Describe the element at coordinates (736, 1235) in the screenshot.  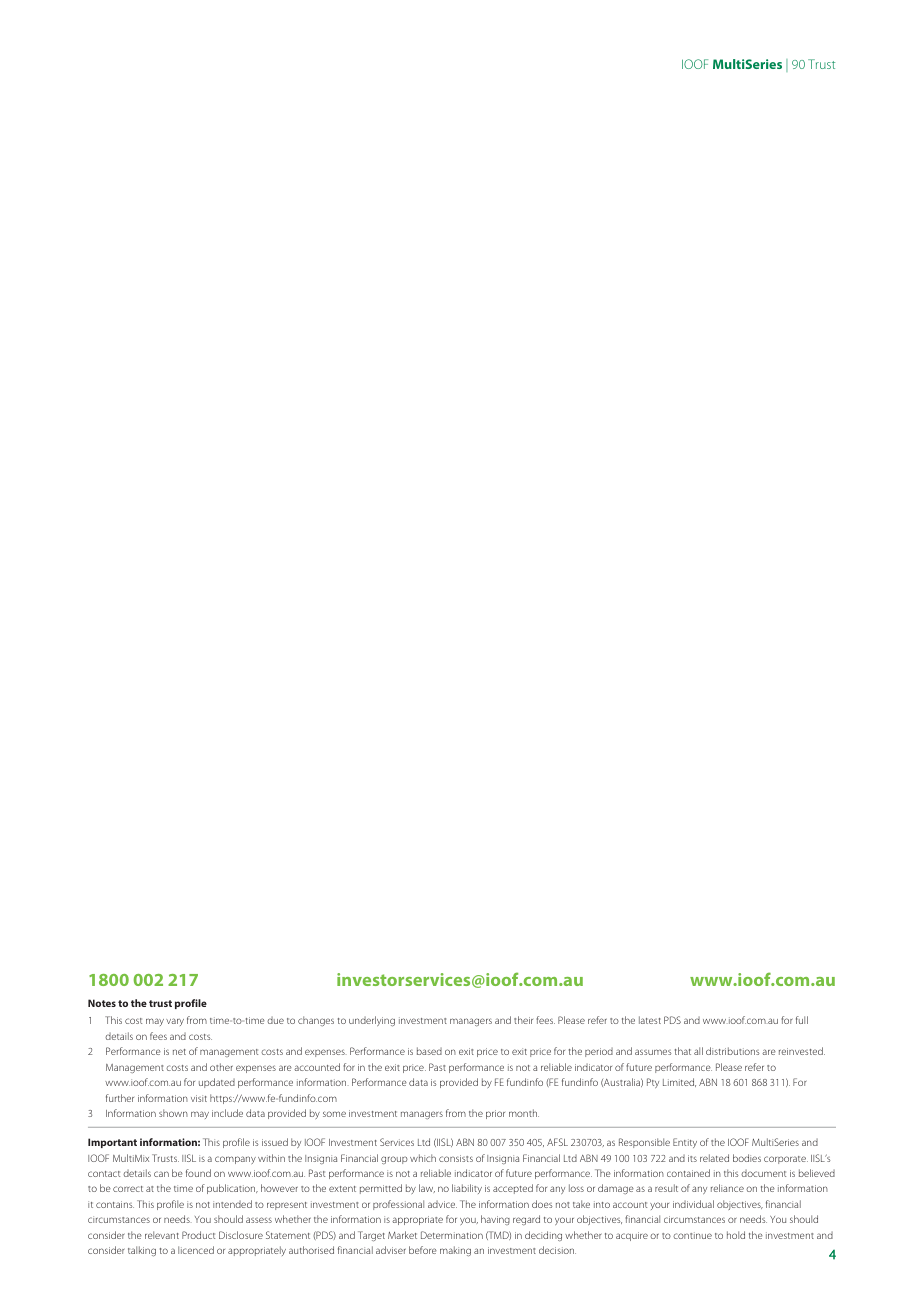
I see `hold` at that location.
